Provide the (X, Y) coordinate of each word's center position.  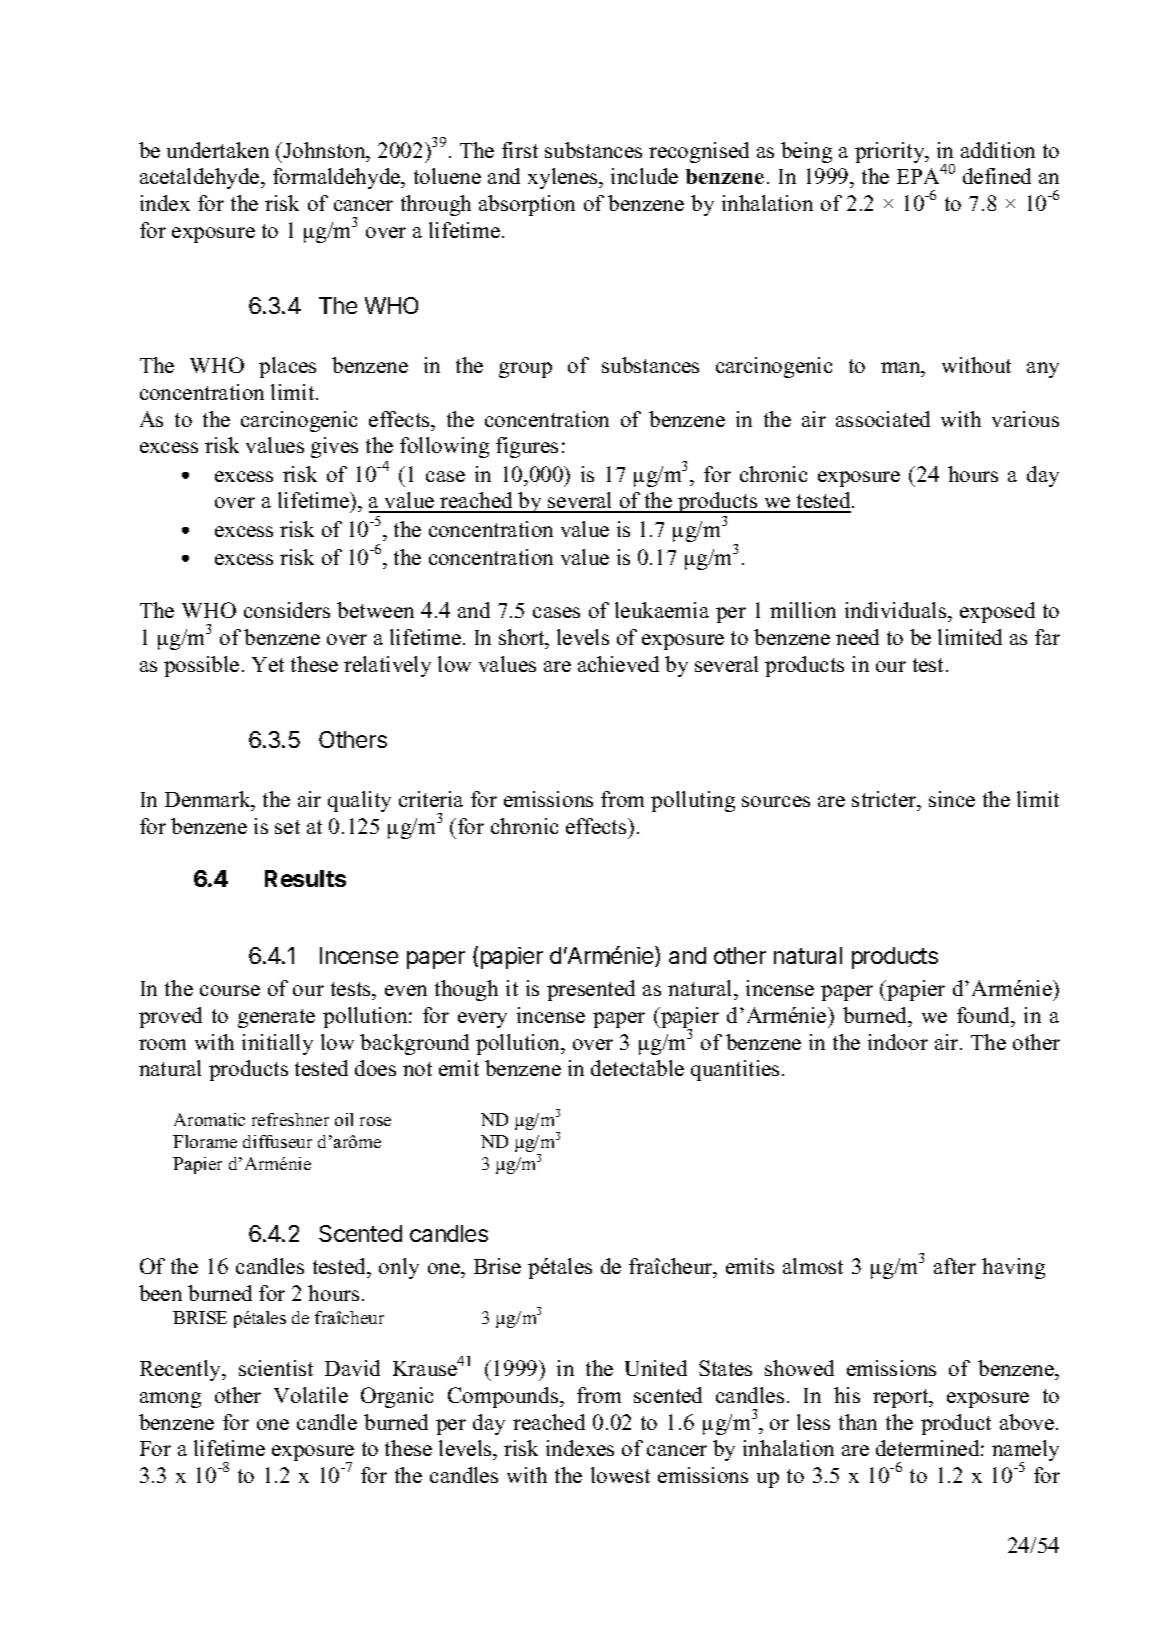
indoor (898, 1042)
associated (883, 419)
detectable (637, 1068)
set (287, 827)
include (644, 176)
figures (527, 447)
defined (997, 176)
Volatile (311, 1395)
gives (334, 447)
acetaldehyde (201, 178)
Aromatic (209, 1119)
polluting (693, 801)
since (952, 799)
